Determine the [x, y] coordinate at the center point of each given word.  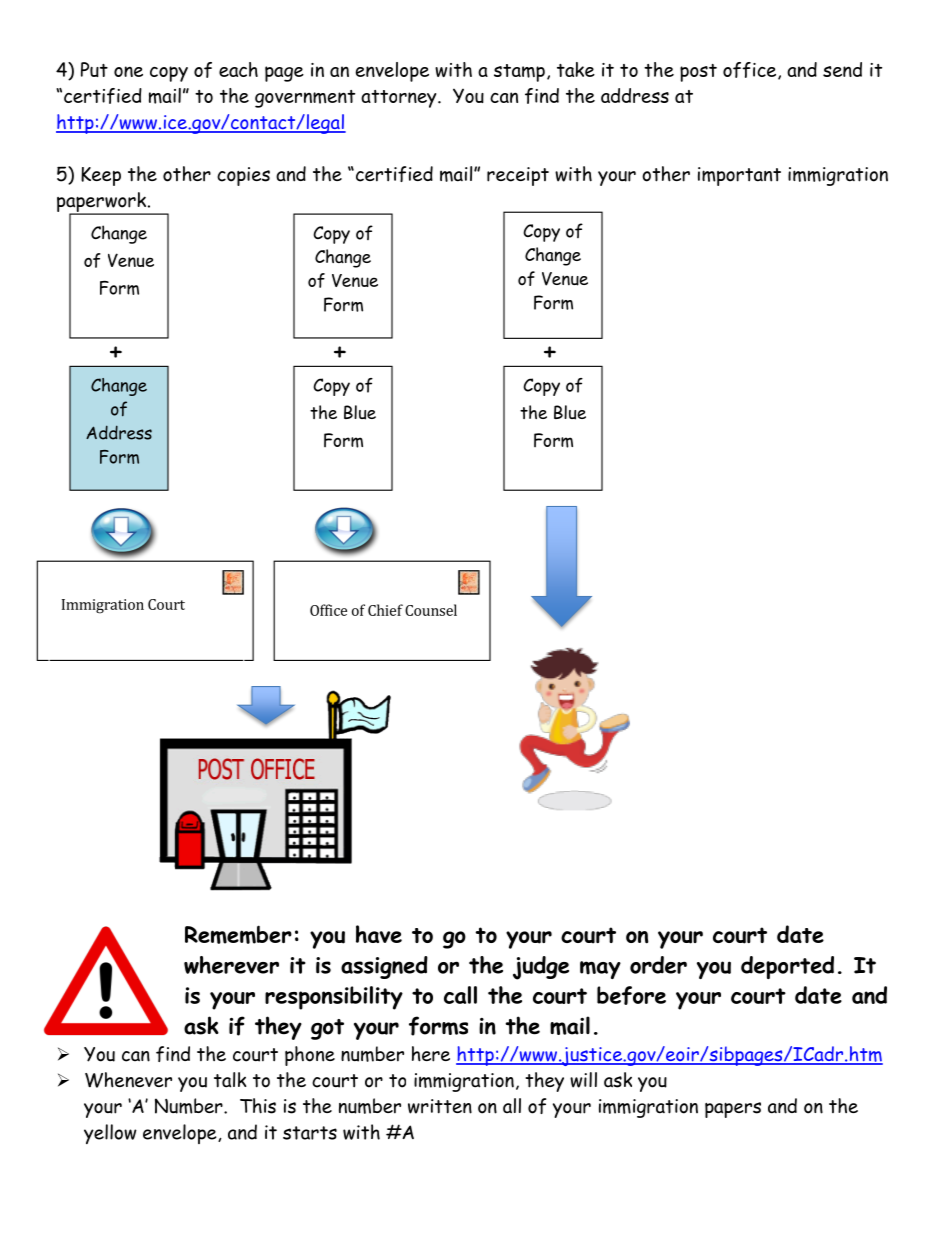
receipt [518, 176]
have [379, 934]
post [698, 73]
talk [230, 1080]
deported [787, 967]
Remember [238, 934]
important [739, 176]
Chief [385, 610]
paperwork [102, 203]
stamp [519, 73]
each [238, 69]
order [658, 965]
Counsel [431, 610]
